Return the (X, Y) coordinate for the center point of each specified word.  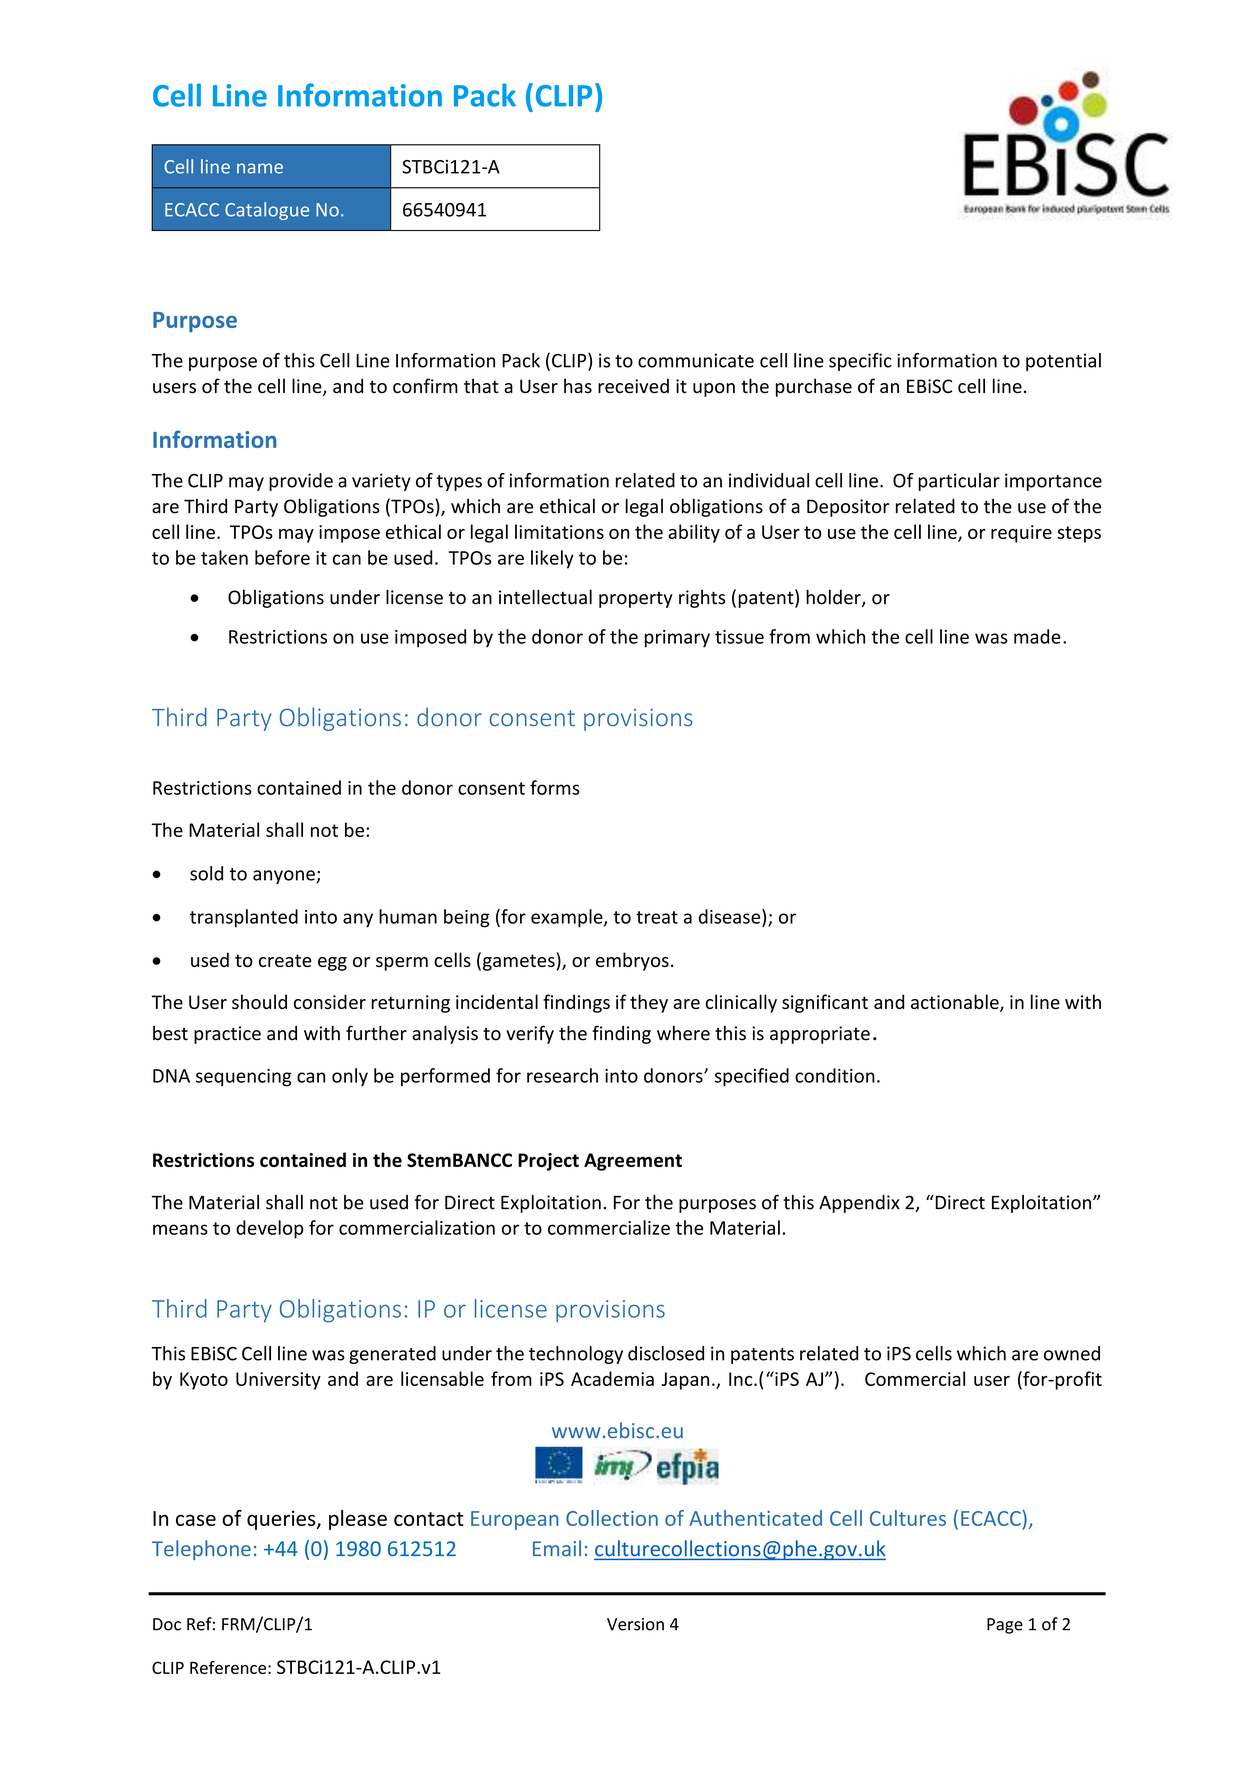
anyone (285, 877)
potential (1063, 362)
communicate (696, 360)
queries (282, 1520)
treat (657, 917)
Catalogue (267, 211)
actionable (956, 1003)
